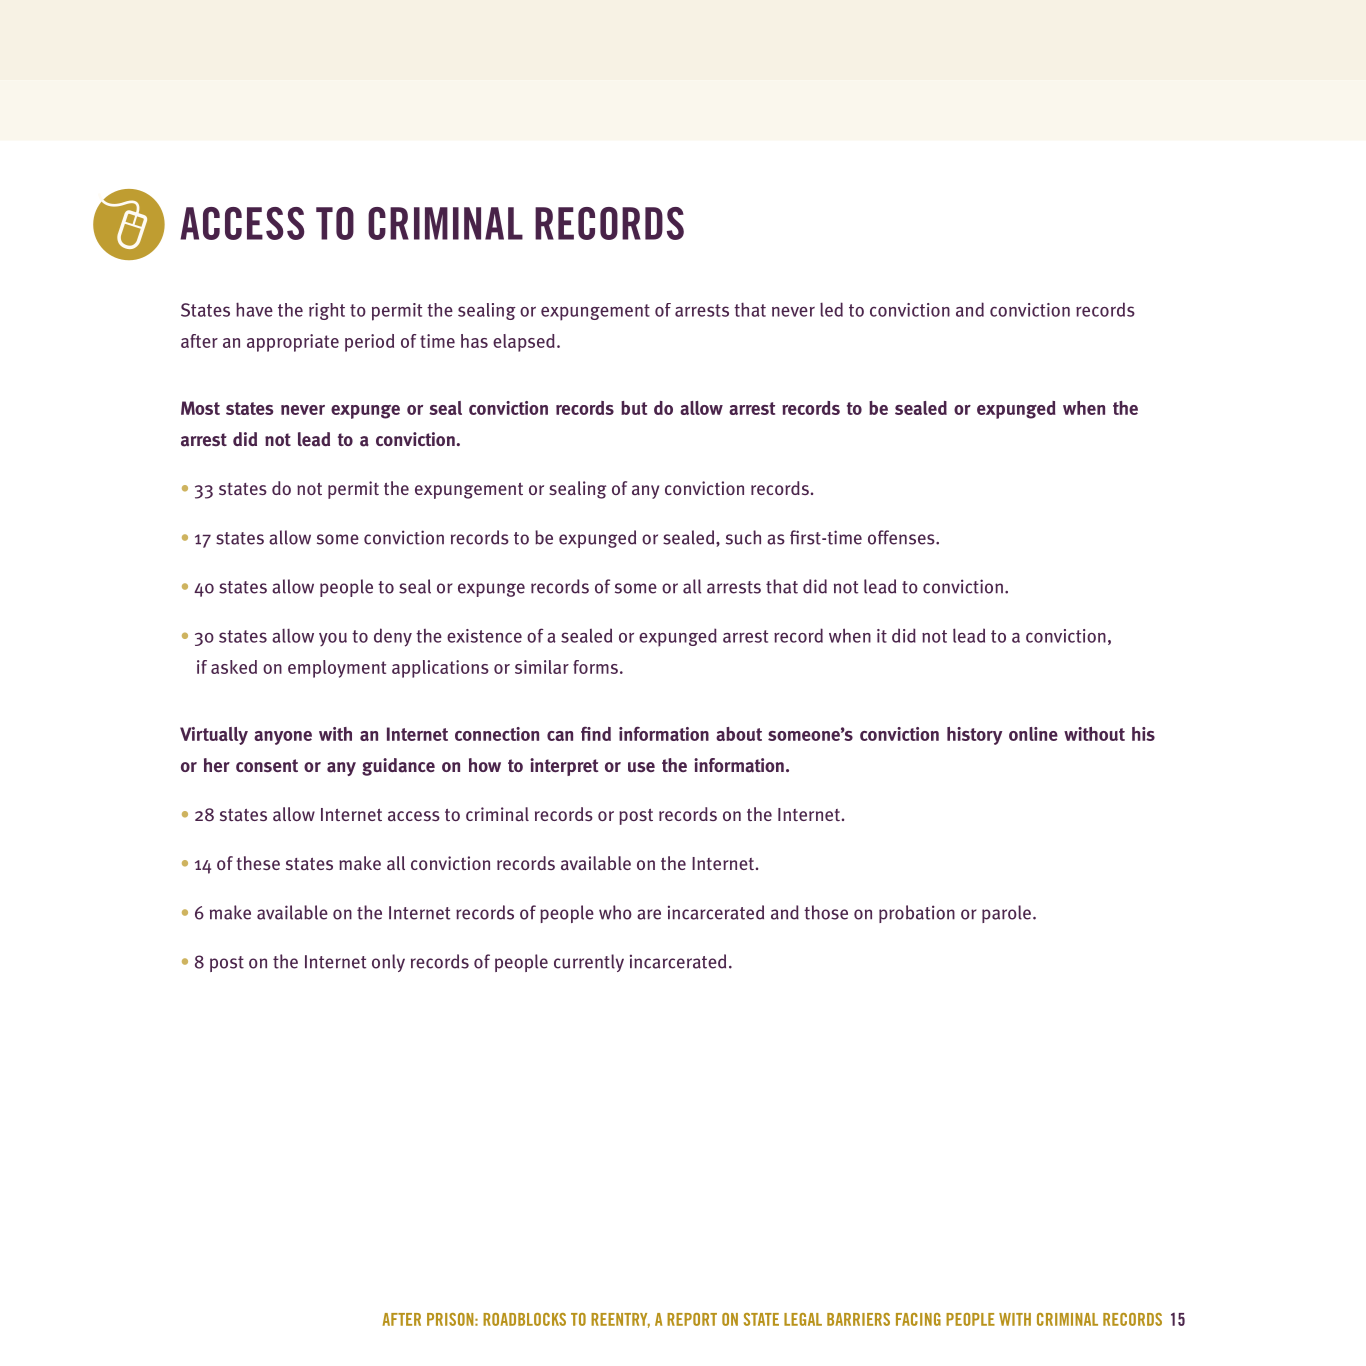 This document has height=1366, width=1366. Describe the element at coordinates (634, 408) in the document. I see `but` at that location.
